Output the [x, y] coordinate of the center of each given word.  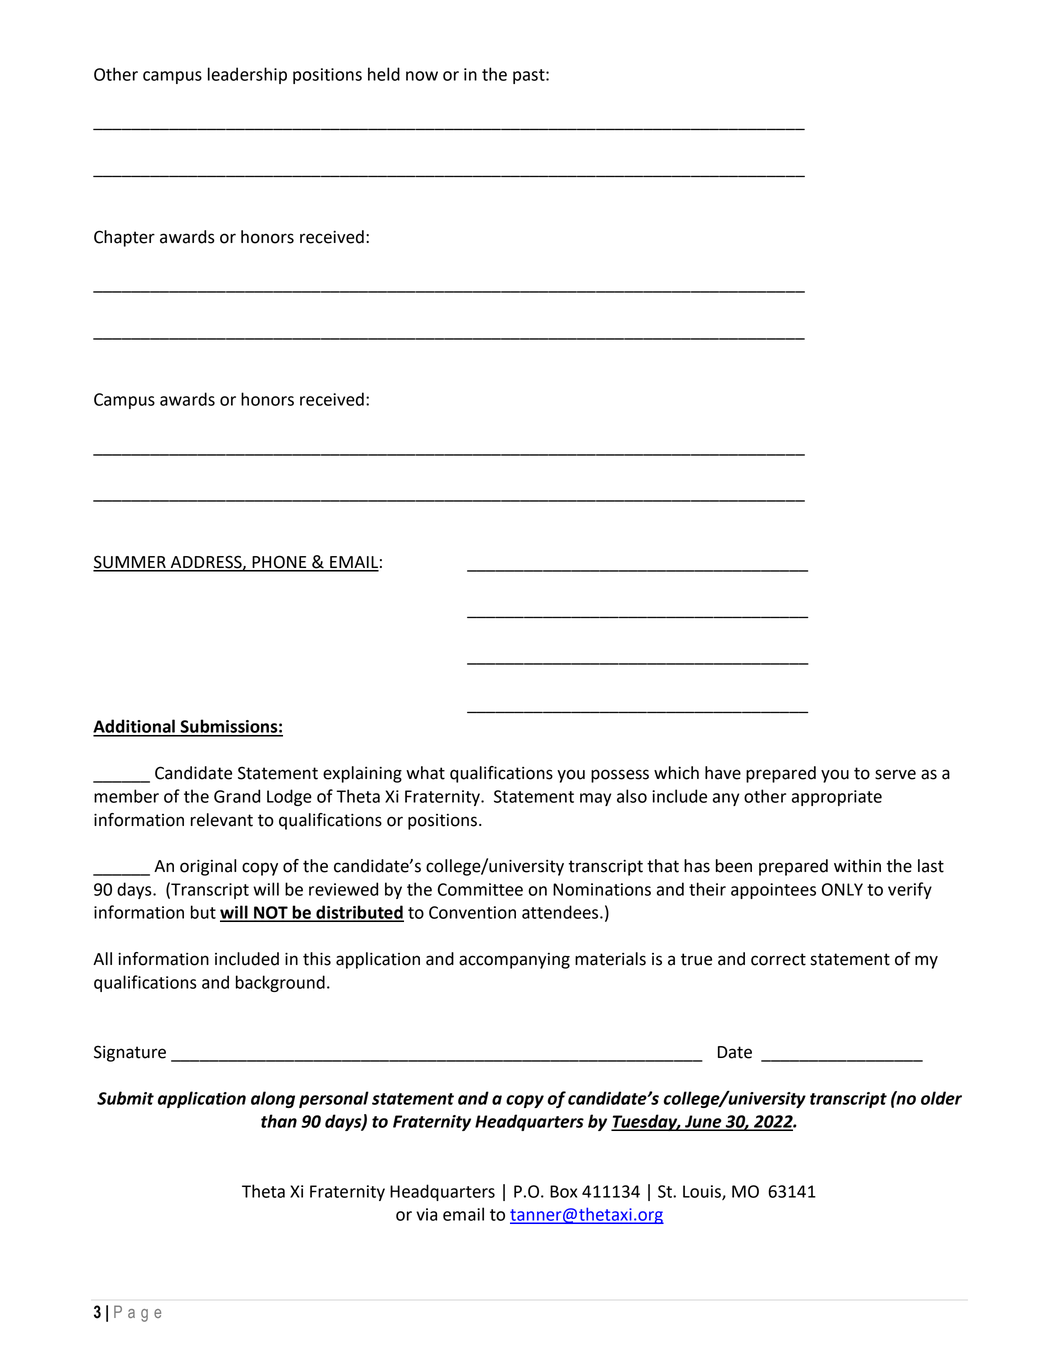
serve [895, 774]
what [425, 773]
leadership [247, 75]
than [279, 1121]
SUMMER [130, 563]
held [384, 74]
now [422, 76]
